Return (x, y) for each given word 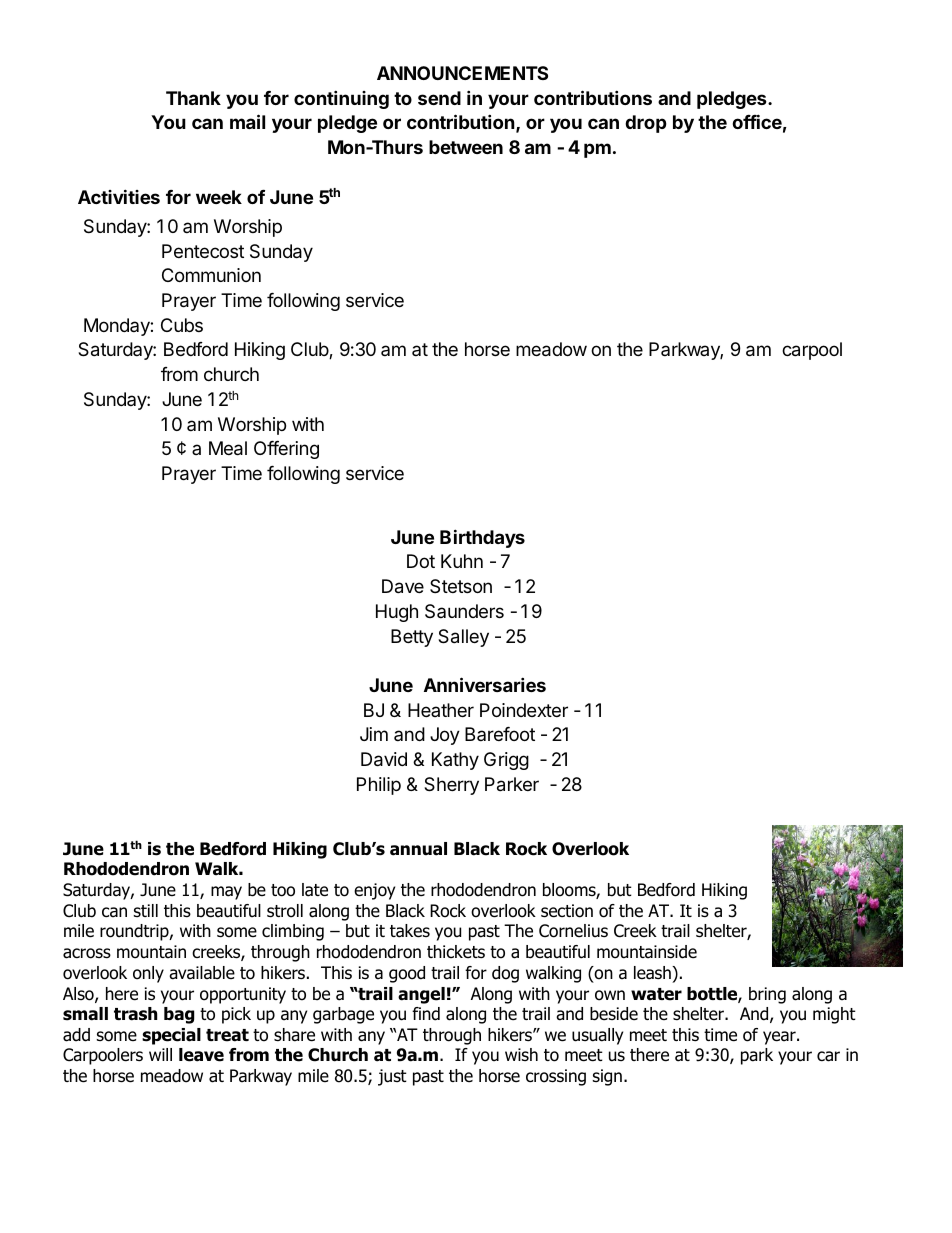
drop (646, 124)
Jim (374, 734)
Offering (286, 450)
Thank (193, 98)
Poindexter (524, 710)
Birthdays (482, 538)
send (439, 98)
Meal (228, 448)
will (160, 1054)
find (426, 1014)
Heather (441, 710)
